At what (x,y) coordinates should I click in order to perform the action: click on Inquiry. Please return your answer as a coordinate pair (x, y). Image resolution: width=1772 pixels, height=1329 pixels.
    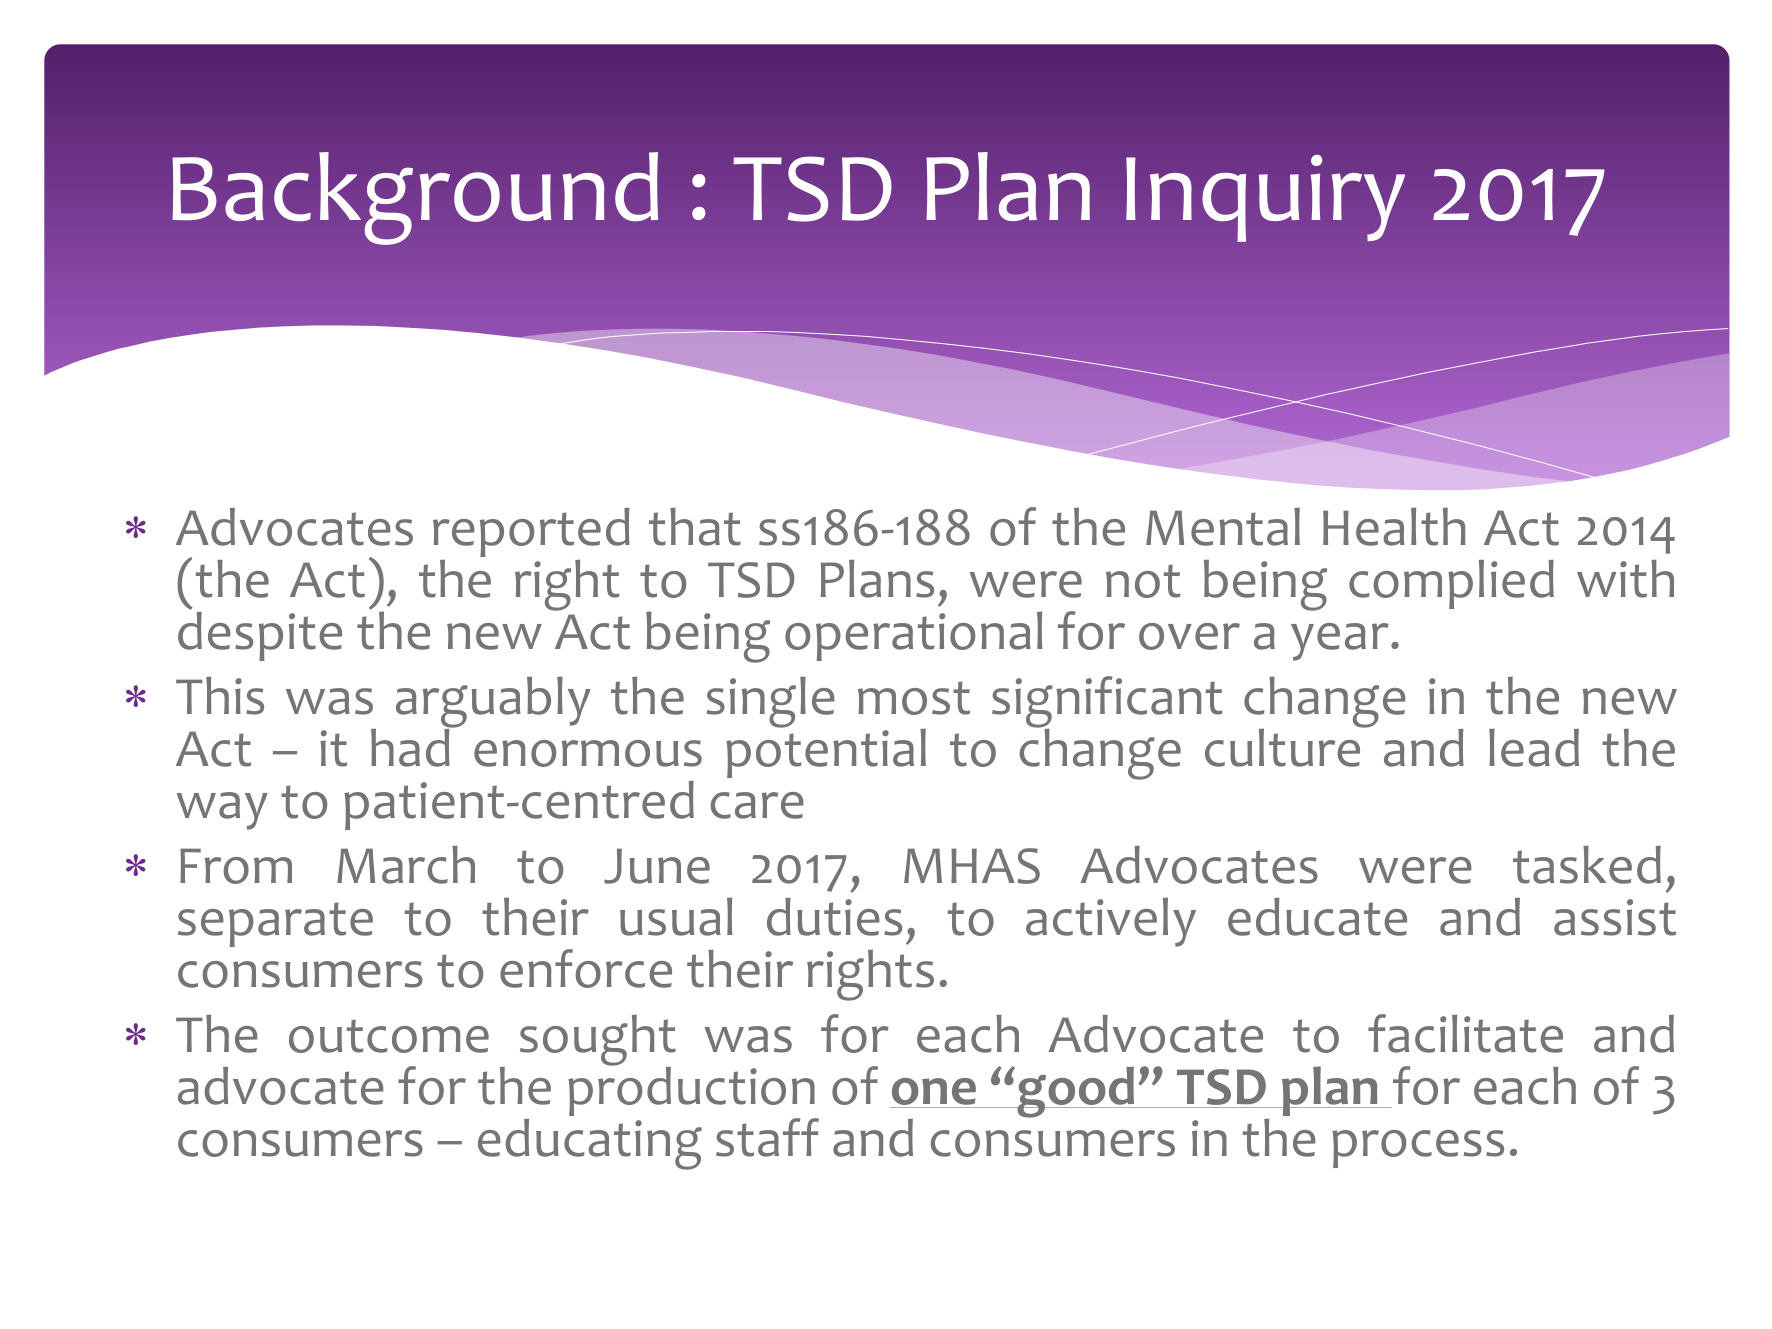
    Looking at the image, I should click on (1265, 198).
